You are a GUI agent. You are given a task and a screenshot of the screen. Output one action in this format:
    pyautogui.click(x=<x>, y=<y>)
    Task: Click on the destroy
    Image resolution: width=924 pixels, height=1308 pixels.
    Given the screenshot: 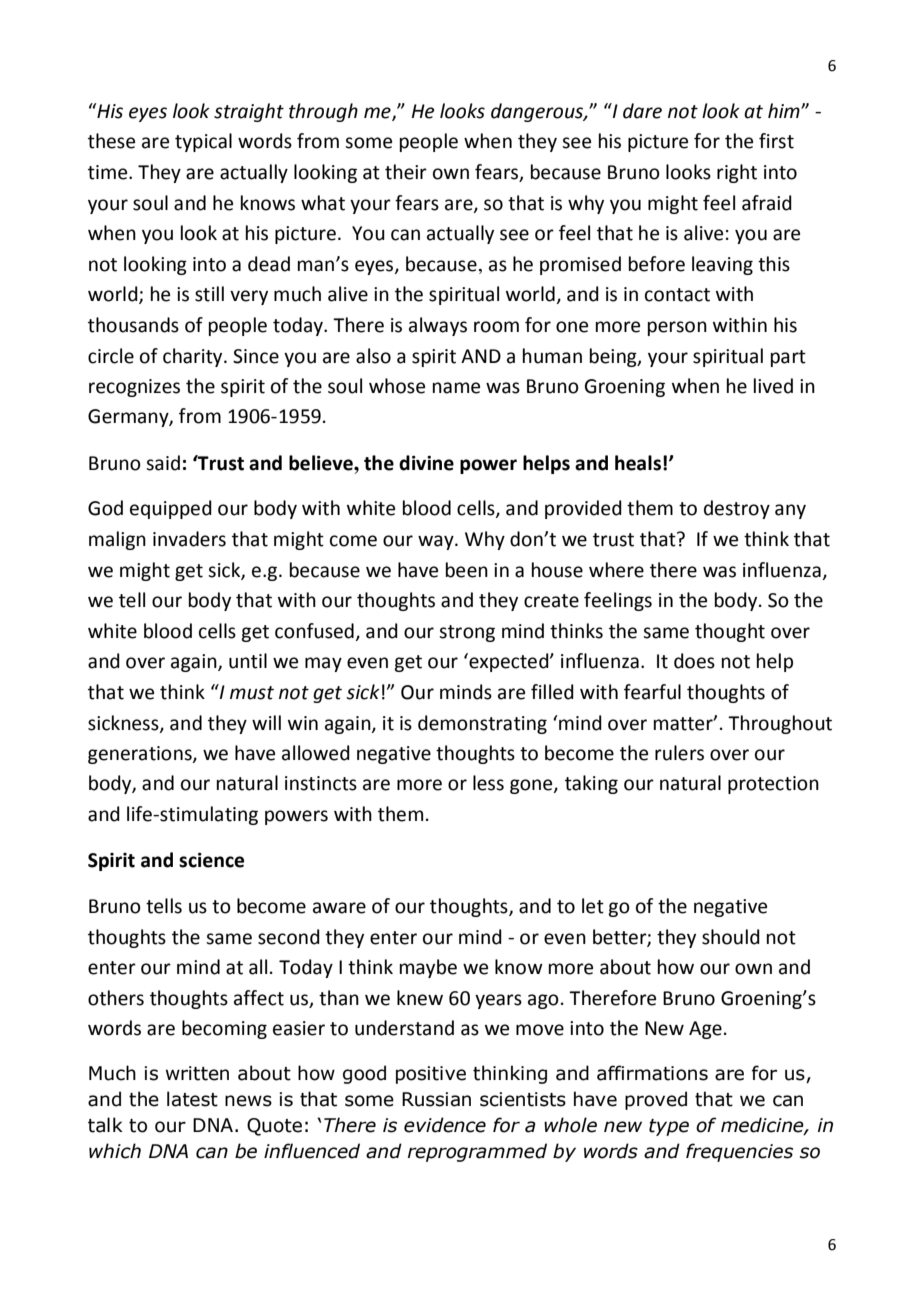 What is the action you would take?
    pyautogui.click(x=737, y=509)
